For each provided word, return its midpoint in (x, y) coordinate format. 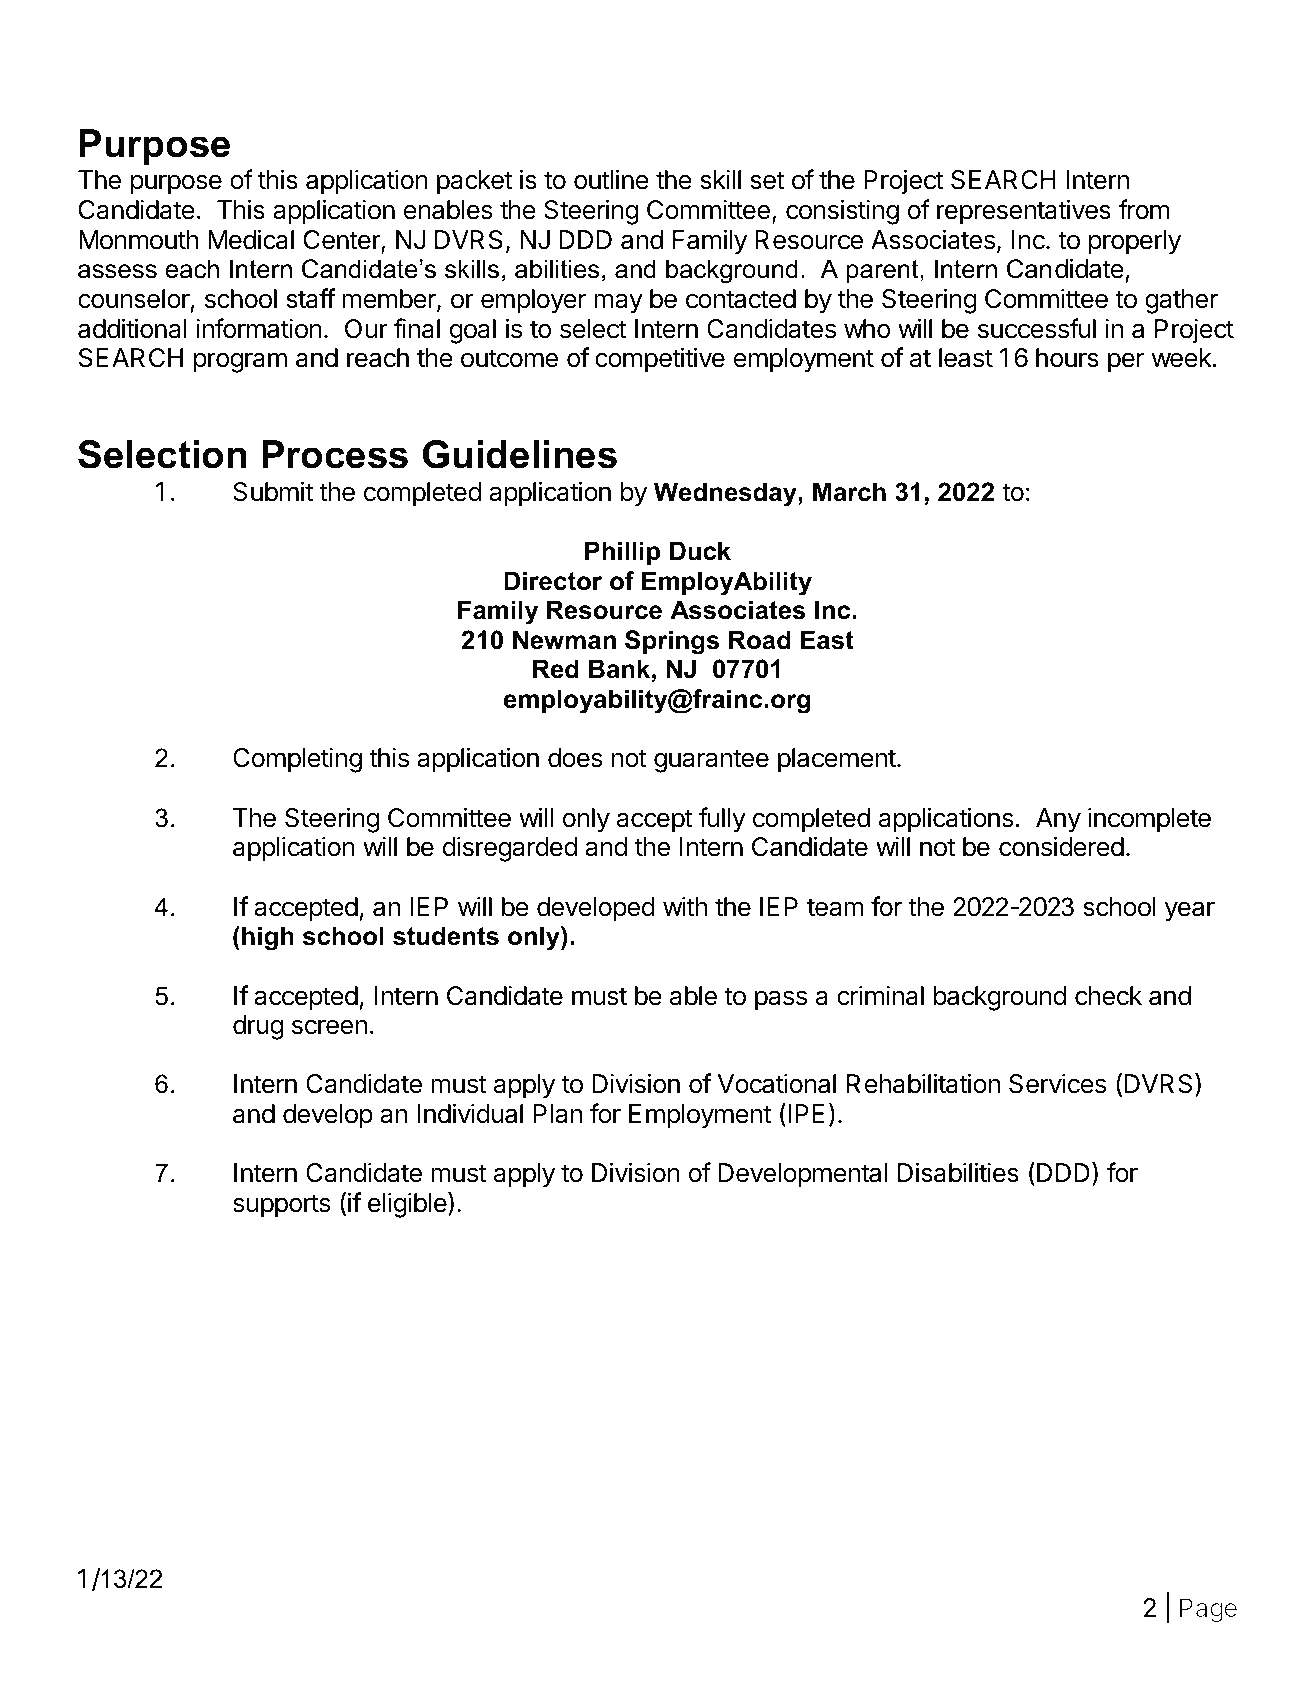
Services (1057, 1083)
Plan (557, 1114)
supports (282, 1206)
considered (1061, 846)
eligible (408, 1205)
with (685, 906)
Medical (251, 239)
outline (611, 179)
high (268, 938)
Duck (700, 551)
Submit (273, 491)
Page (1208, 1610)
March (849, 492)
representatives (1024, 212)
